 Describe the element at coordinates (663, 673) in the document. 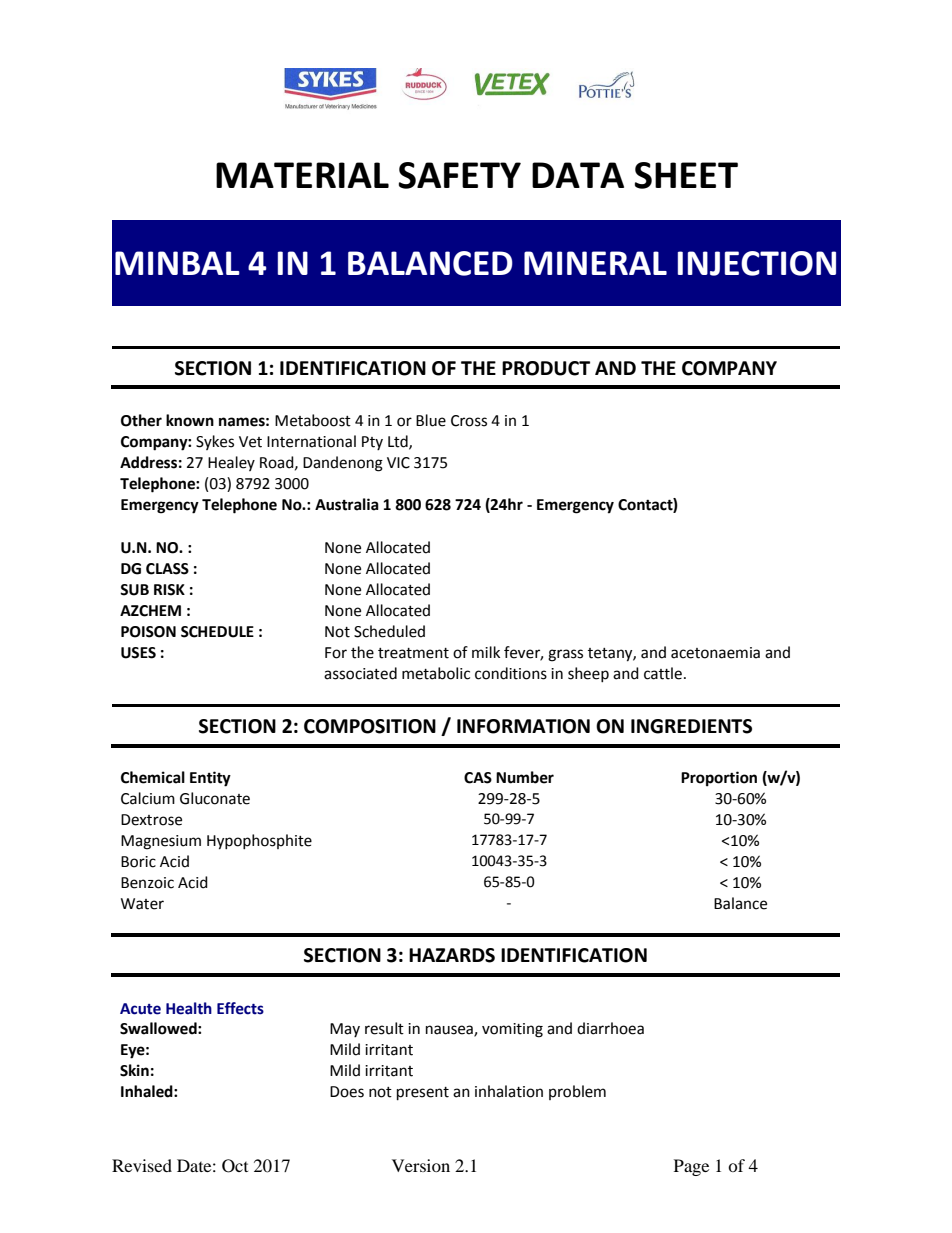

I see `cattle` at that location.
